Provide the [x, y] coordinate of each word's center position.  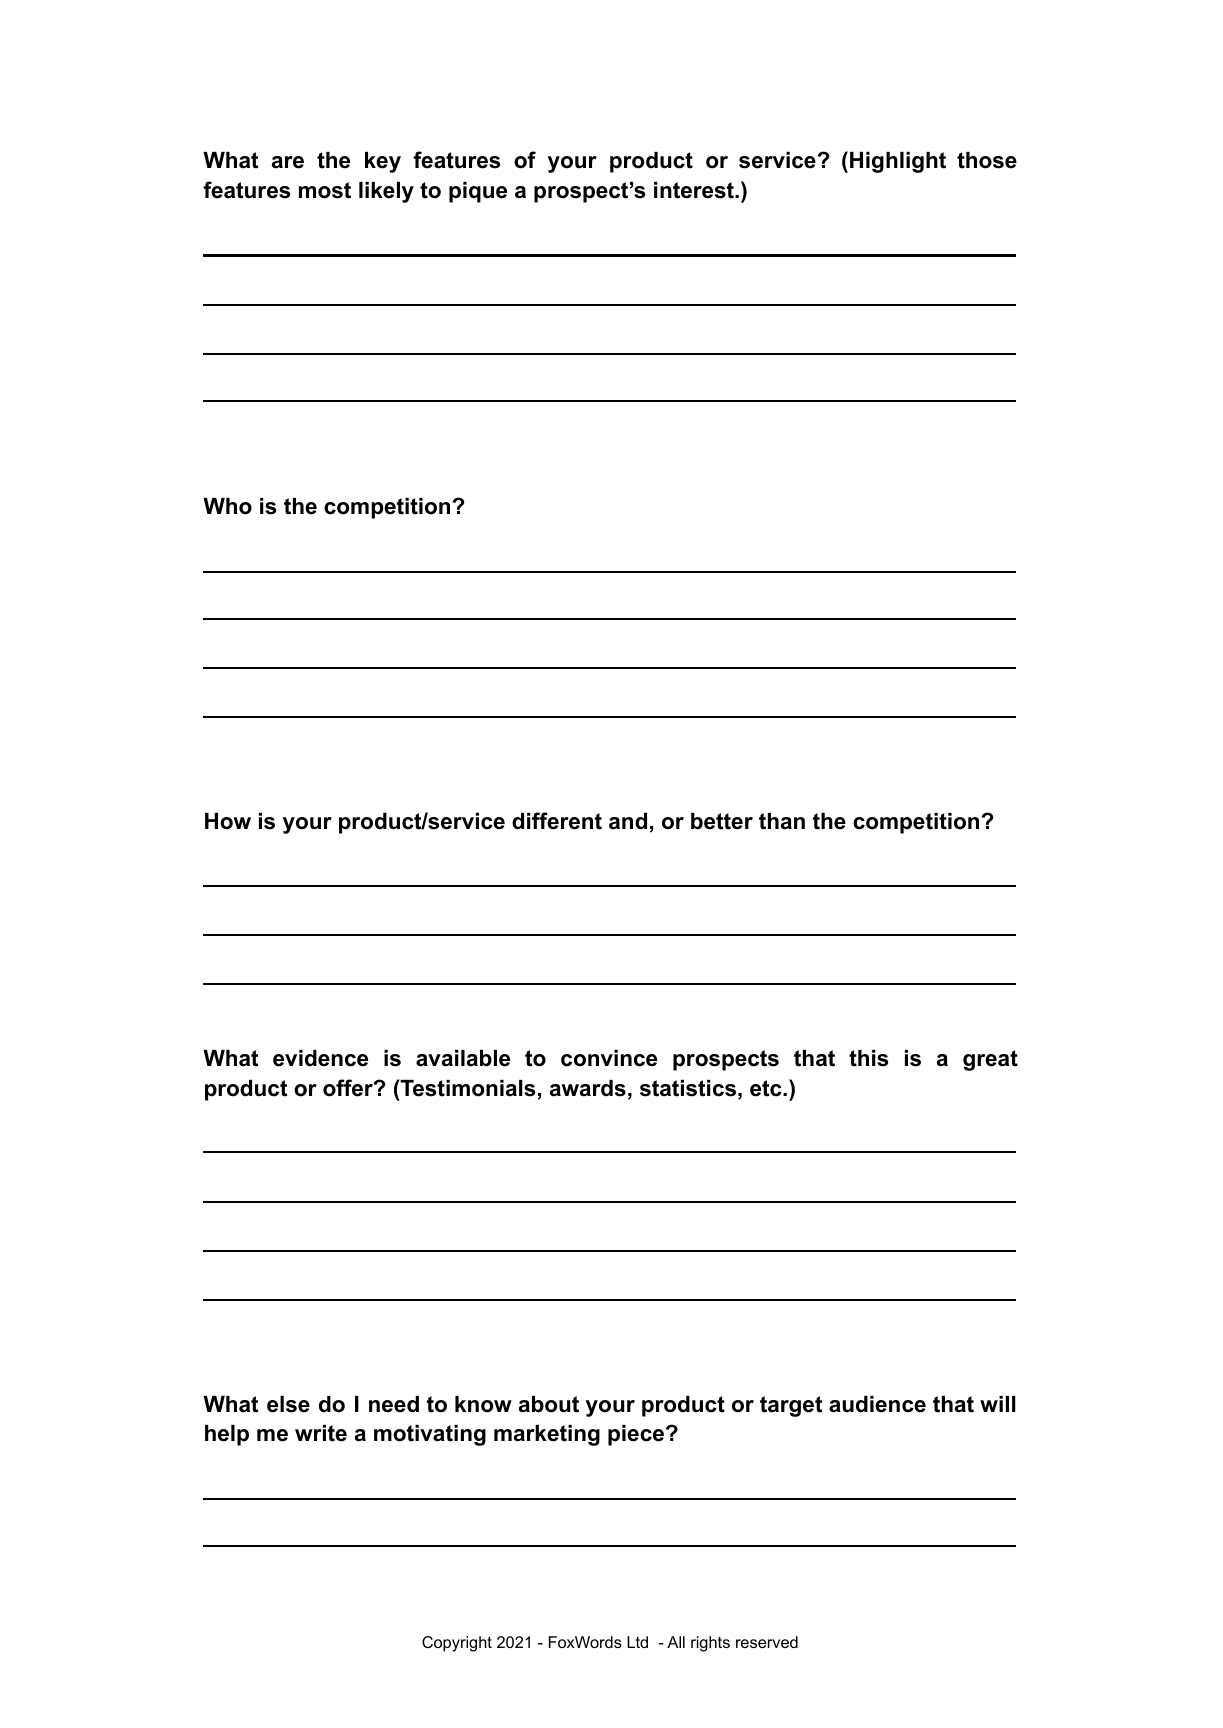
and [628, 821]
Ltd [637, 1642]
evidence [320, 1058]
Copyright [457, 1644]
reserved [767, 1642]
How [228, 821]
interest [695, 190]
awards [588, 1088]
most [325, 190]
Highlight [898, 162]
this [868, 1058]
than [782, 821]
